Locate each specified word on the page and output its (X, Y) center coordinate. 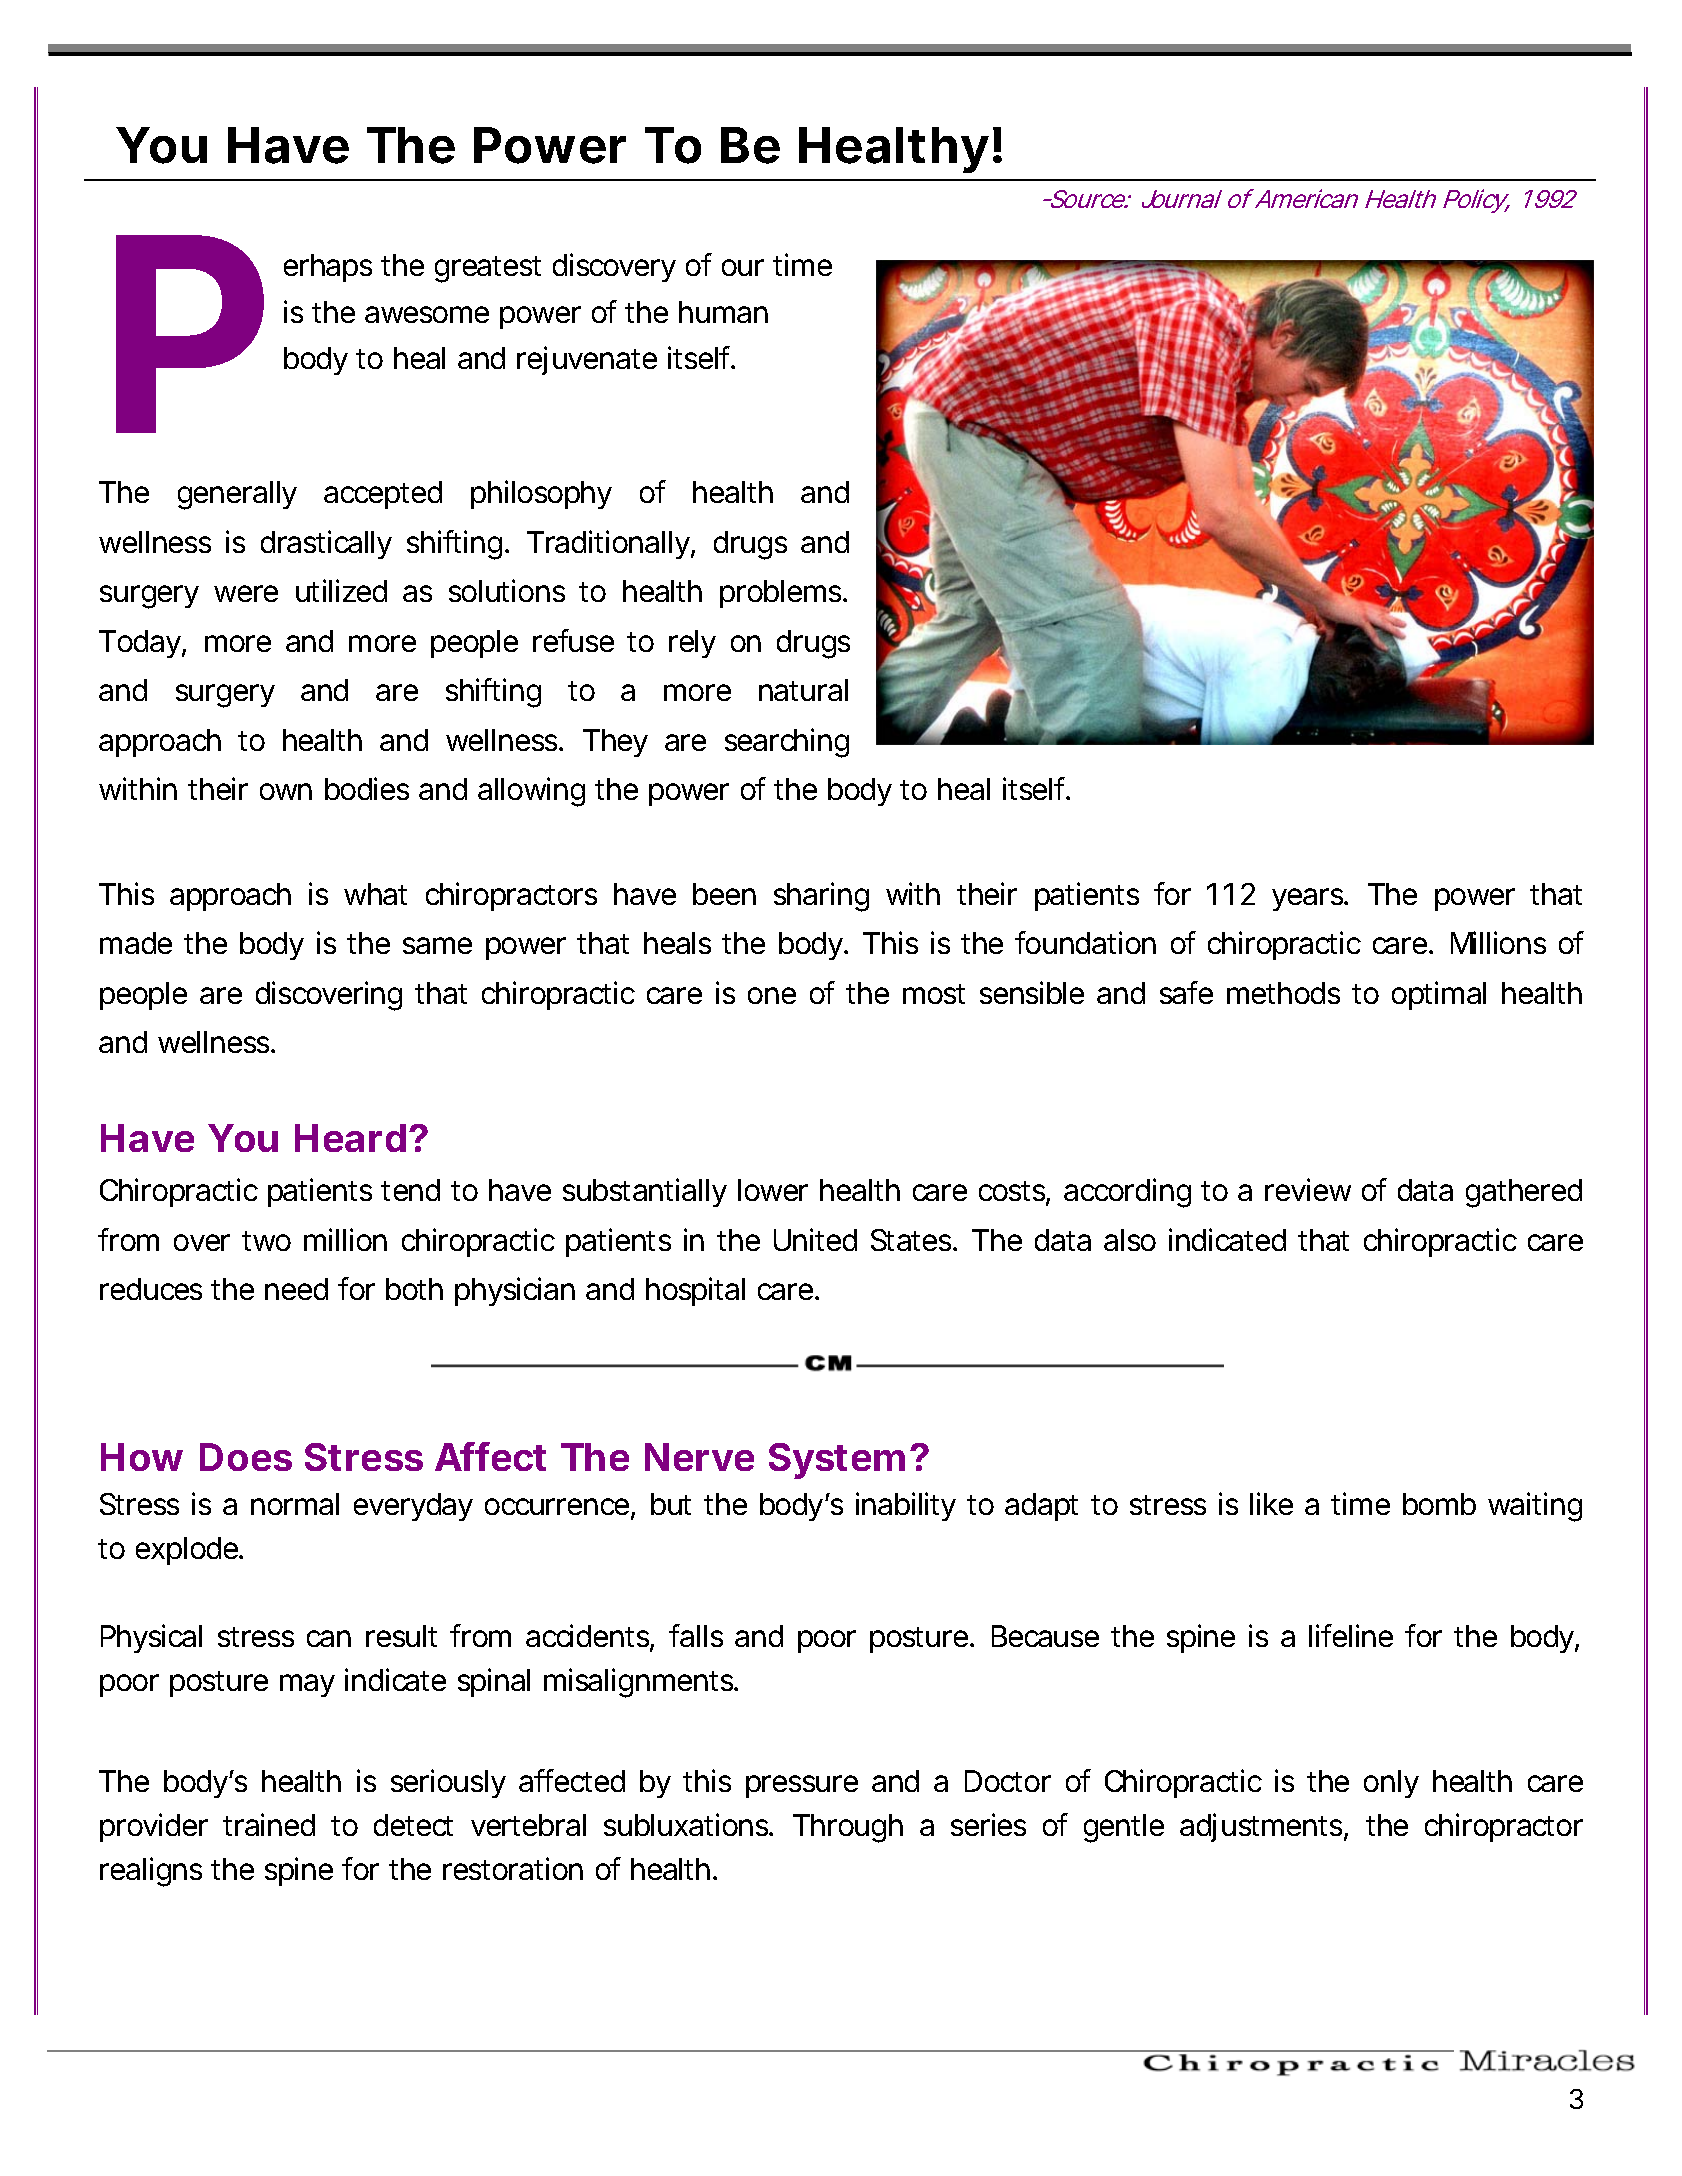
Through (848, 1828)
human (723, 312)
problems (782, 594)
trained (269, 1824)
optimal (1439, 995)
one (772, 995)
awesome (427, 314)
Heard (350, 1138)
